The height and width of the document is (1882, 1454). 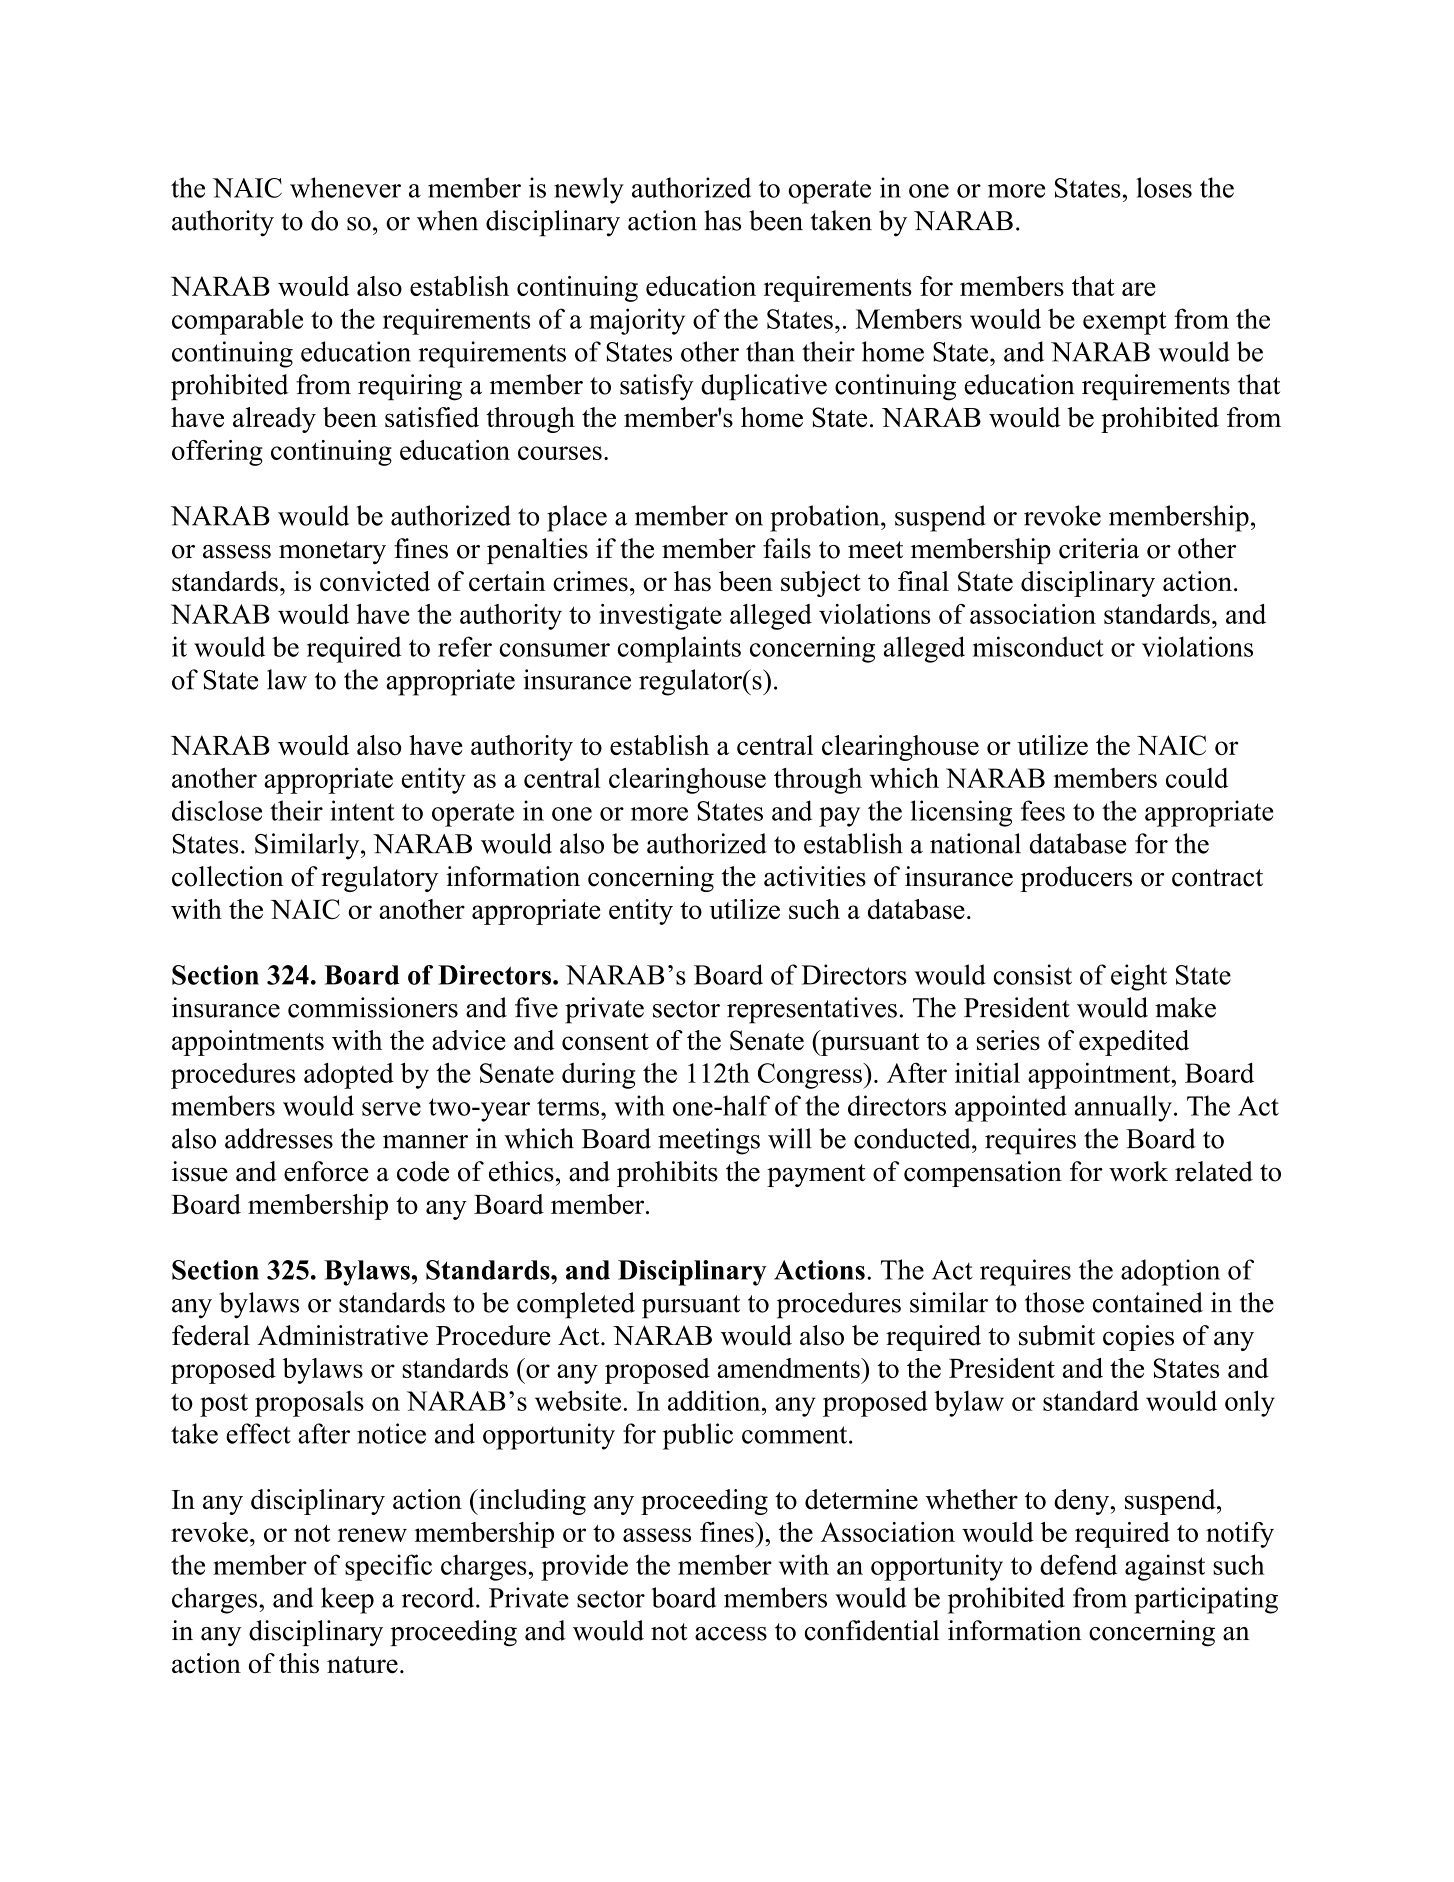 I want to click on complaints, so click(x=679, y=649).
